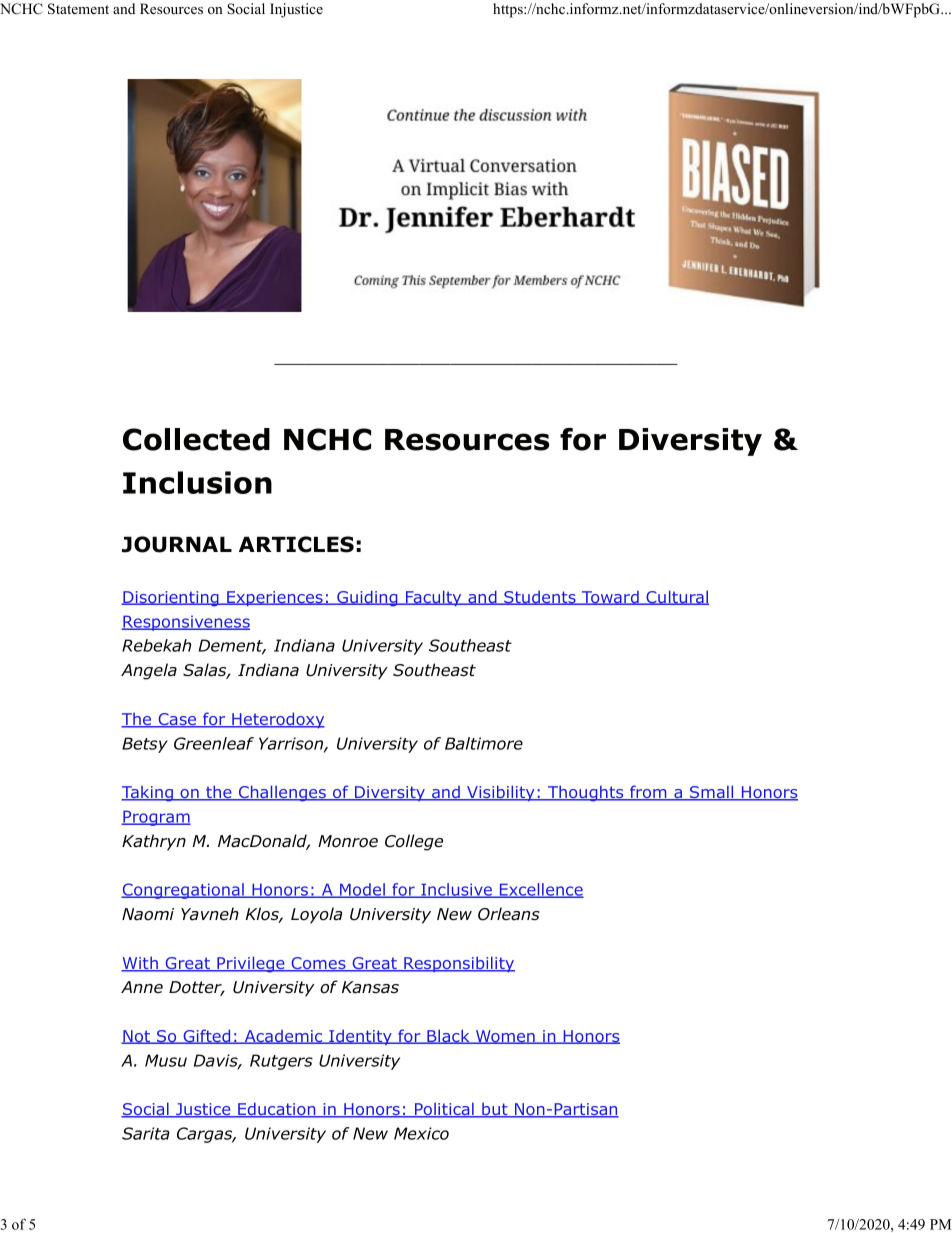 The height and width of the image is (1233, 952). What do you see at coordinates (421, 1133) in the image?
I see `Mexico` at bounding box center [421, 1133].
